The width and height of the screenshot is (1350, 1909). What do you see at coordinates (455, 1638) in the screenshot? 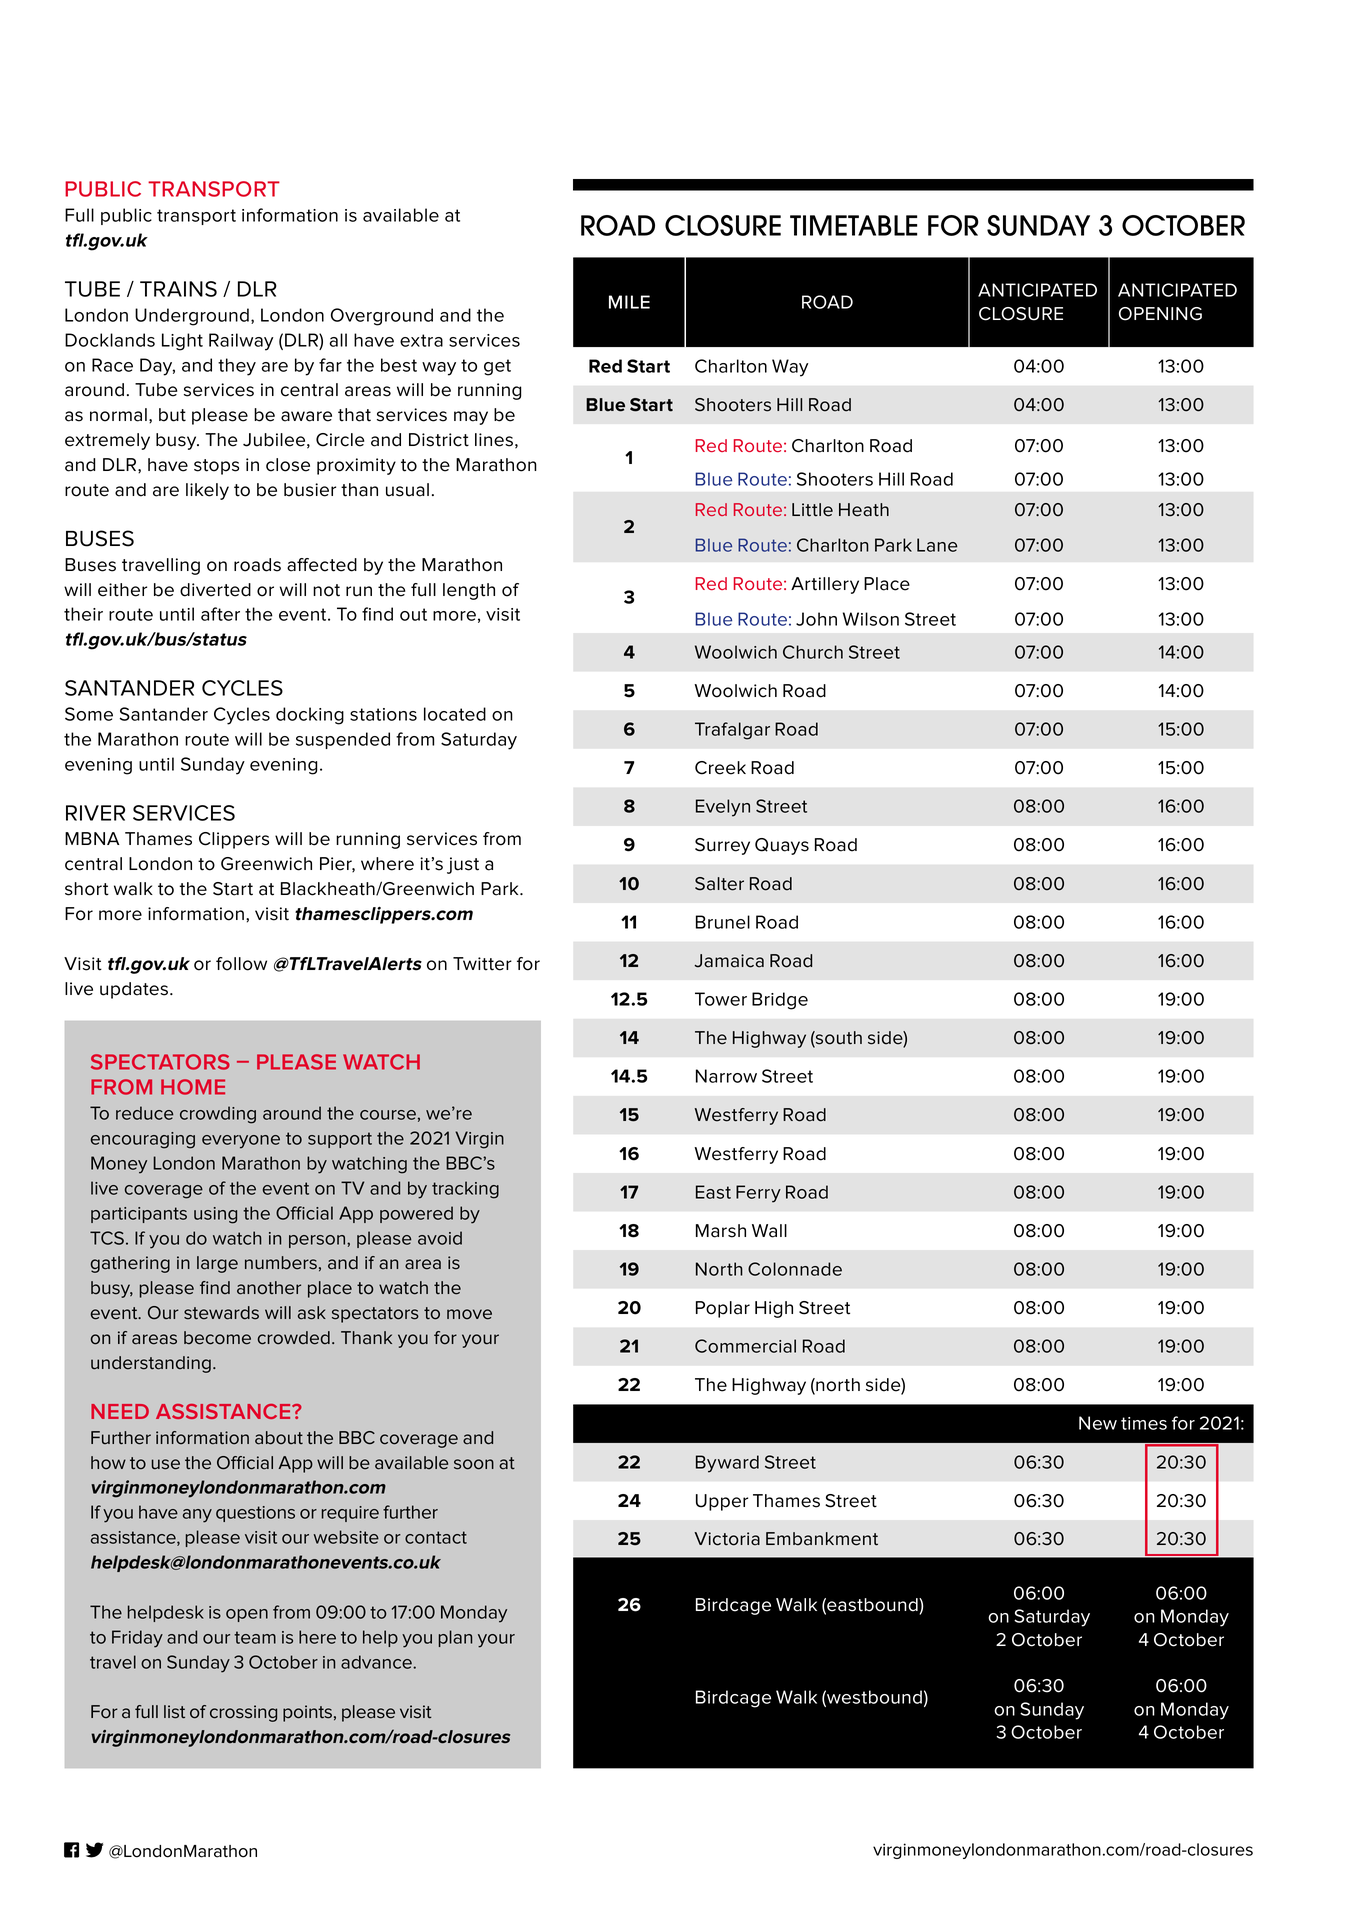
I see `plan` at bounding box center [455, 1638].
